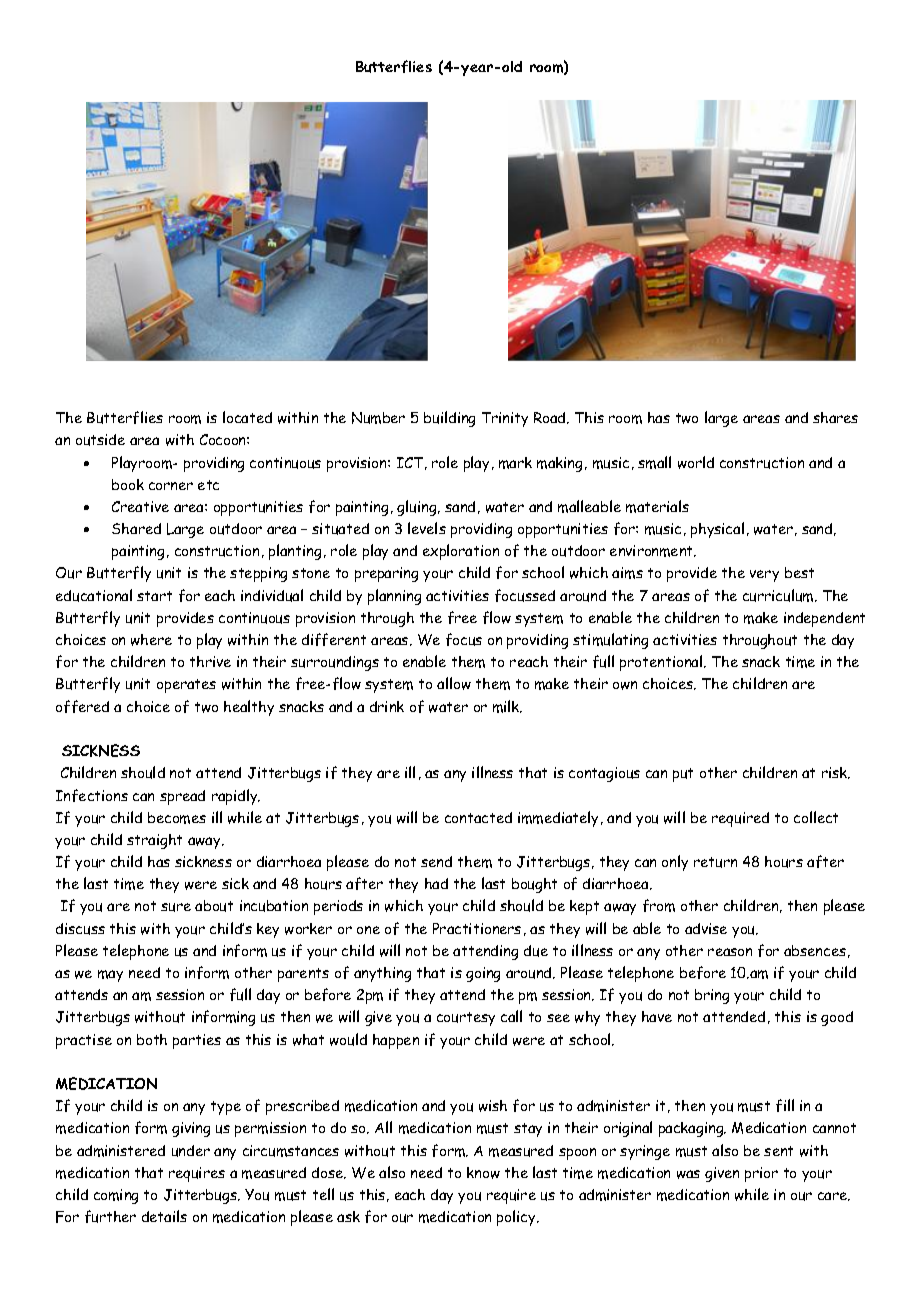 The height and width of the screenshot is (1308, 924). What do you see at coordinates (186, 686) in the screenshot?
I see `operates` at bounding box center [186, 686].
